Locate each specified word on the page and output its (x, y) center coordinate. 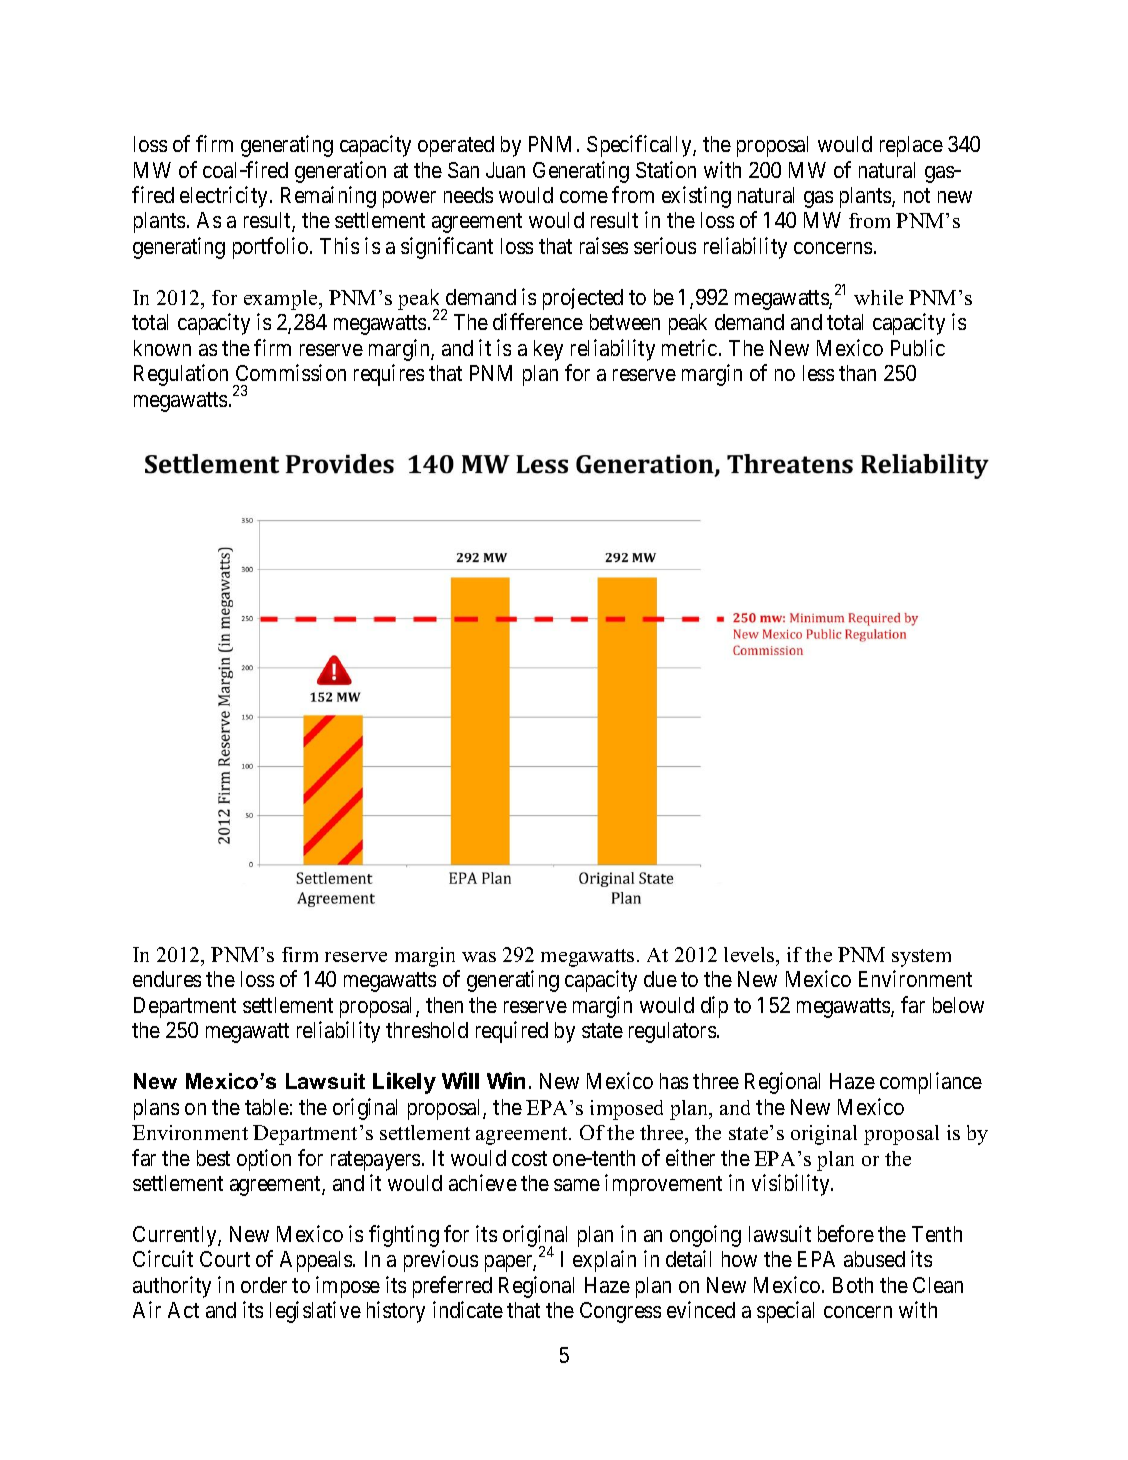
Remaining (328, 197)
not (917, 195)
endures (167, 979)
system (921, 958)
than (857, 373)
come (584, 197)
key (548, 350)
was (479, 957)
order (264, 1285)
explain (604, 1261)
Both (853, 1285)
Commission (291, 372)
